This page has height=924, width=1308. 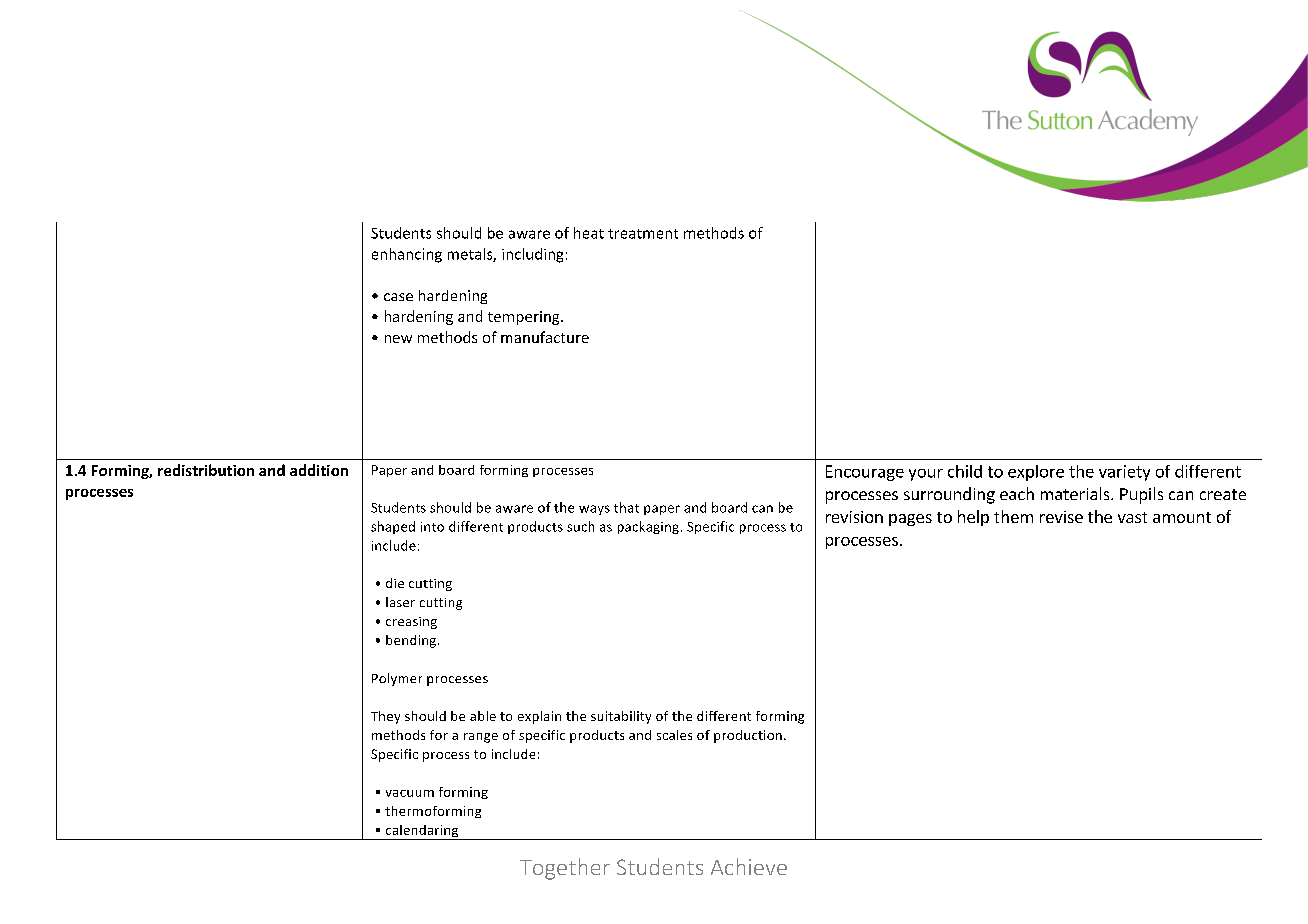 I want to click on suitability, so click(x=621, y=717).
